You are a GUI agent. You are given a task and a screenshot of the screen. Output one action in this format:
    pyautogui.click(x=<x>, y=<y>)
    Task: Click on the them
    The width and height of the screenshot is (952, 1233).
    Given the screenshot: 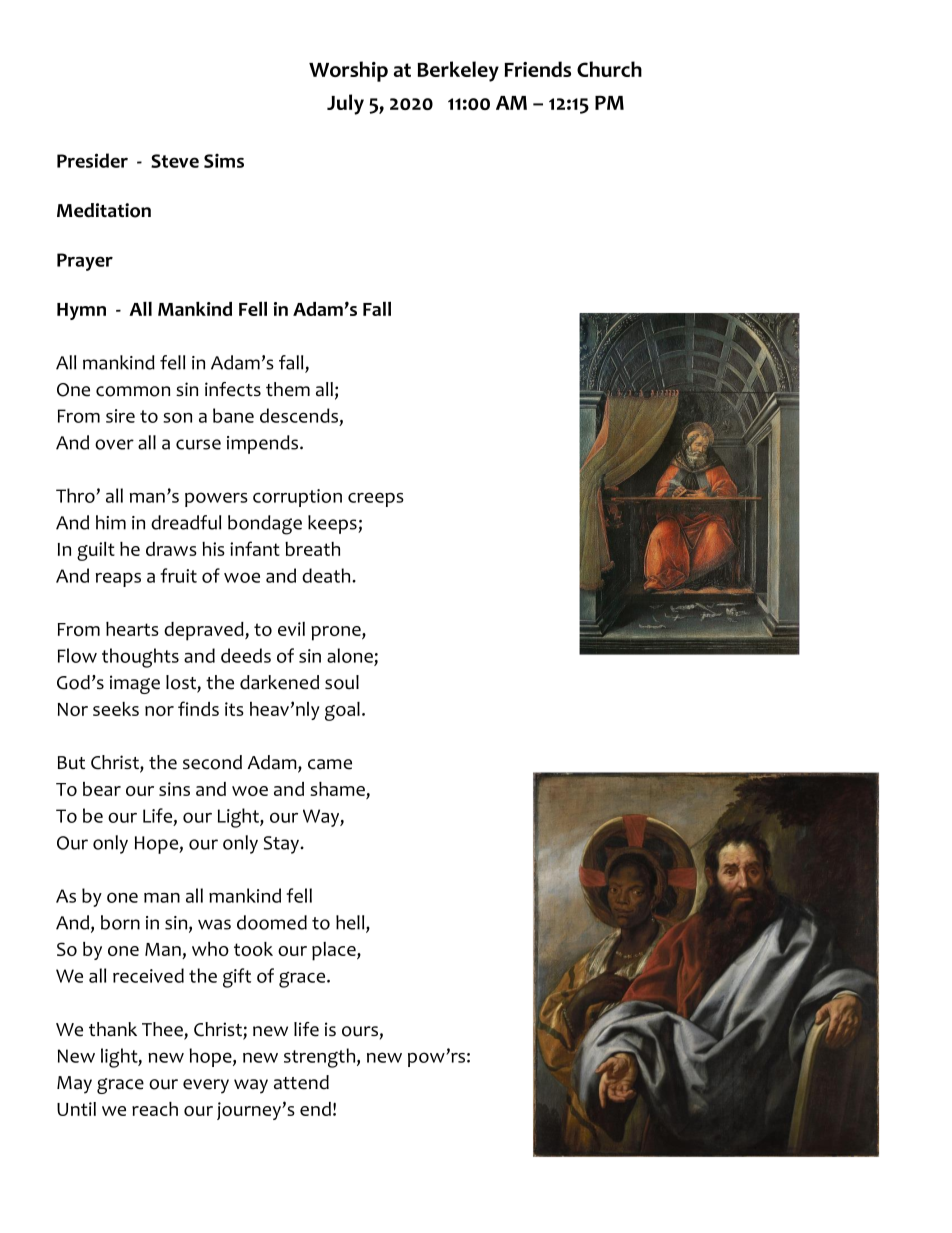 What is the action you would take?
    pyautogui.click(x=288, y=389)
